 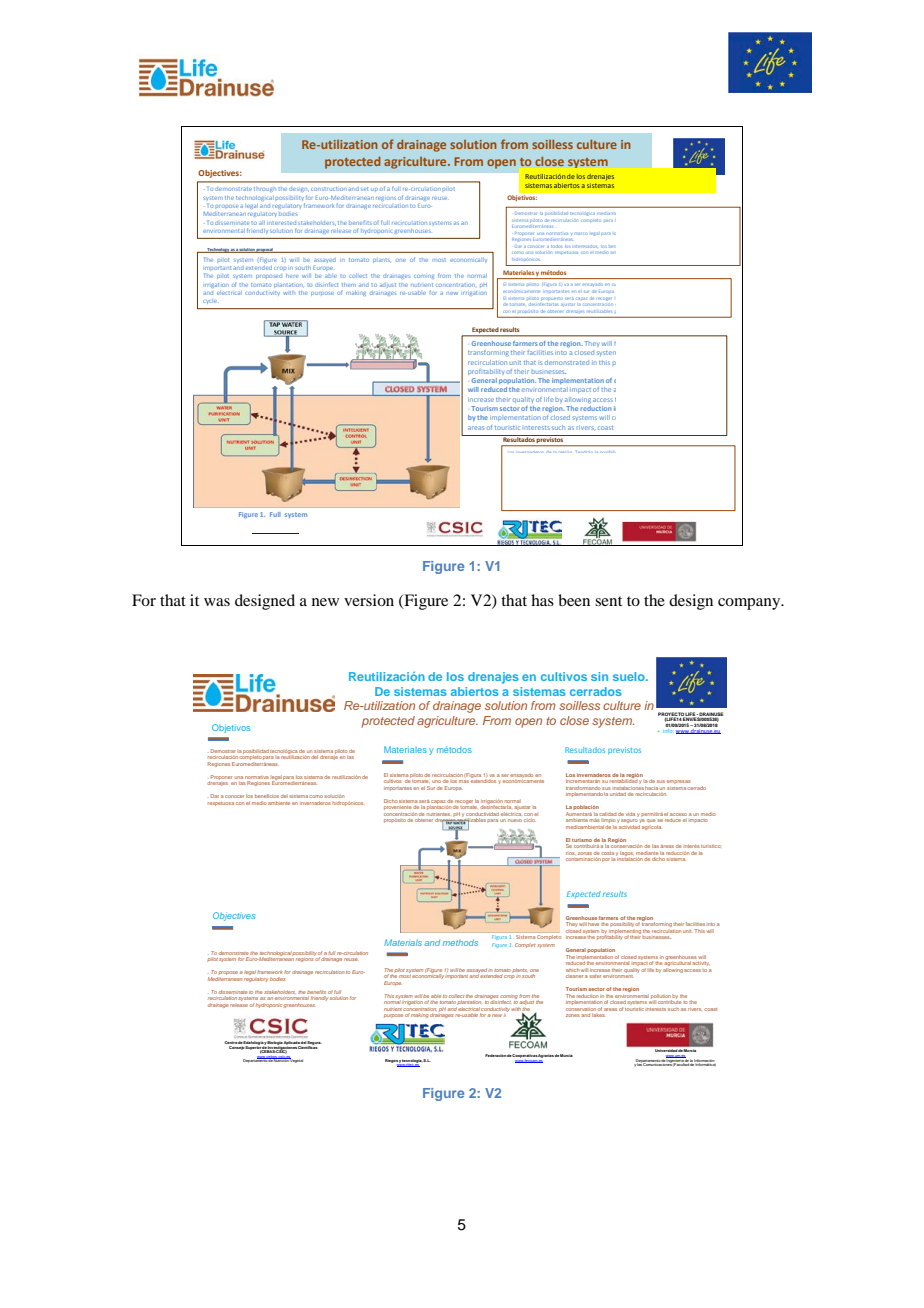 What do you see at coordinates (581, 234) in the document?
I see `marco` at bounding box center [581, 234].
